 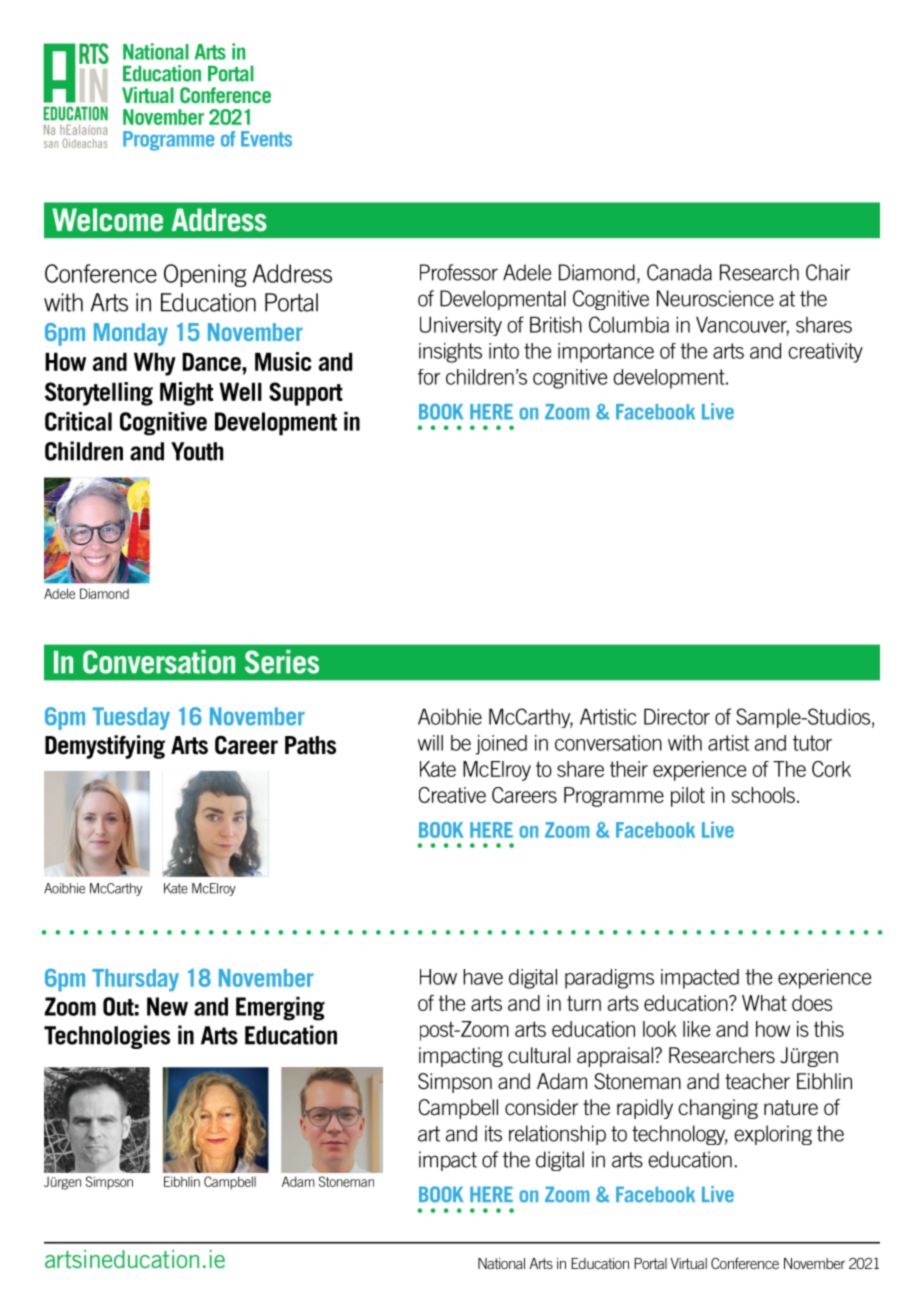 What do you see at coordinates (282, 662) in the screenshot?
I see `Series` at bounding box center [282, 662].
